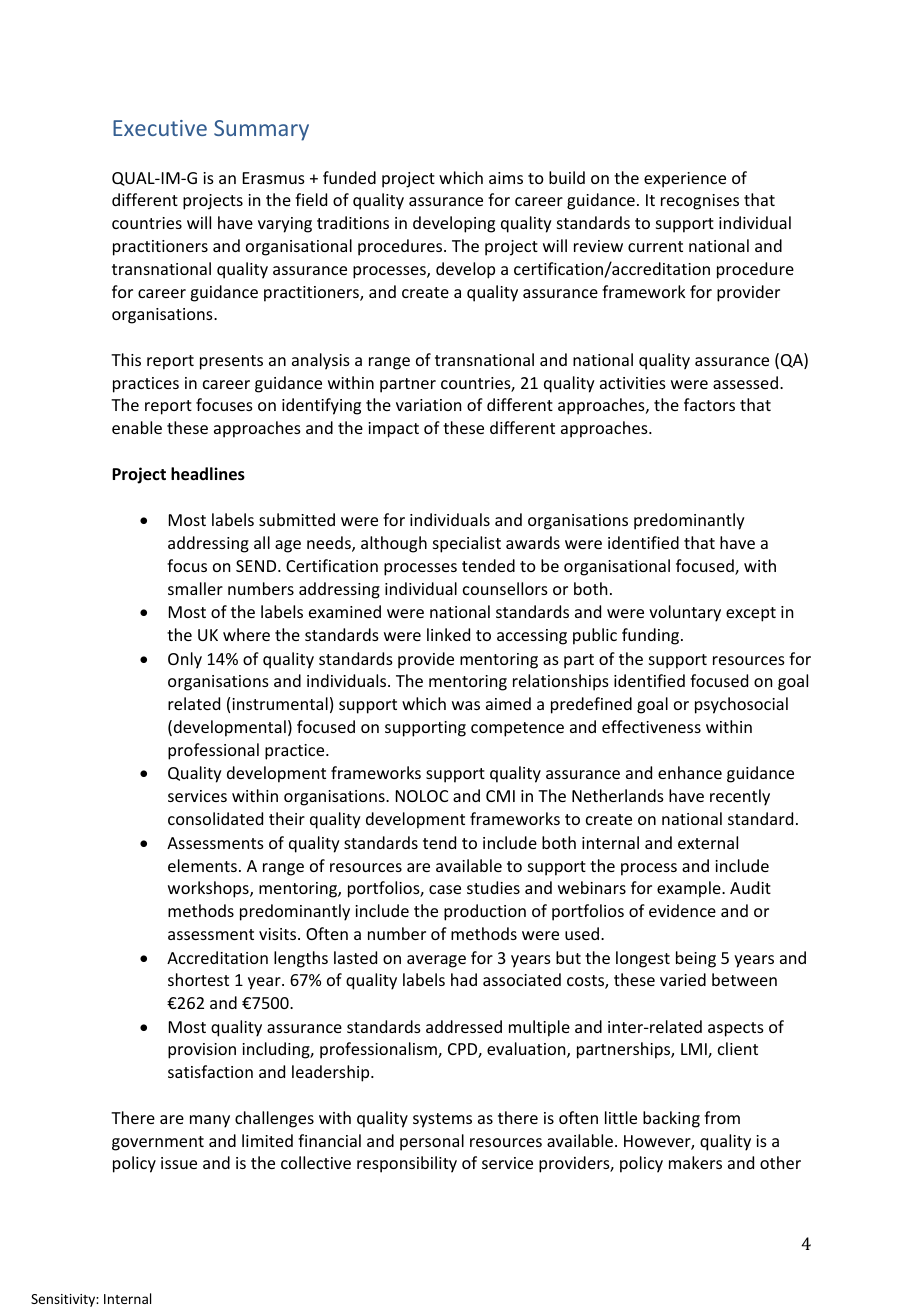  I want to click on Executive, so click(160, 128).
